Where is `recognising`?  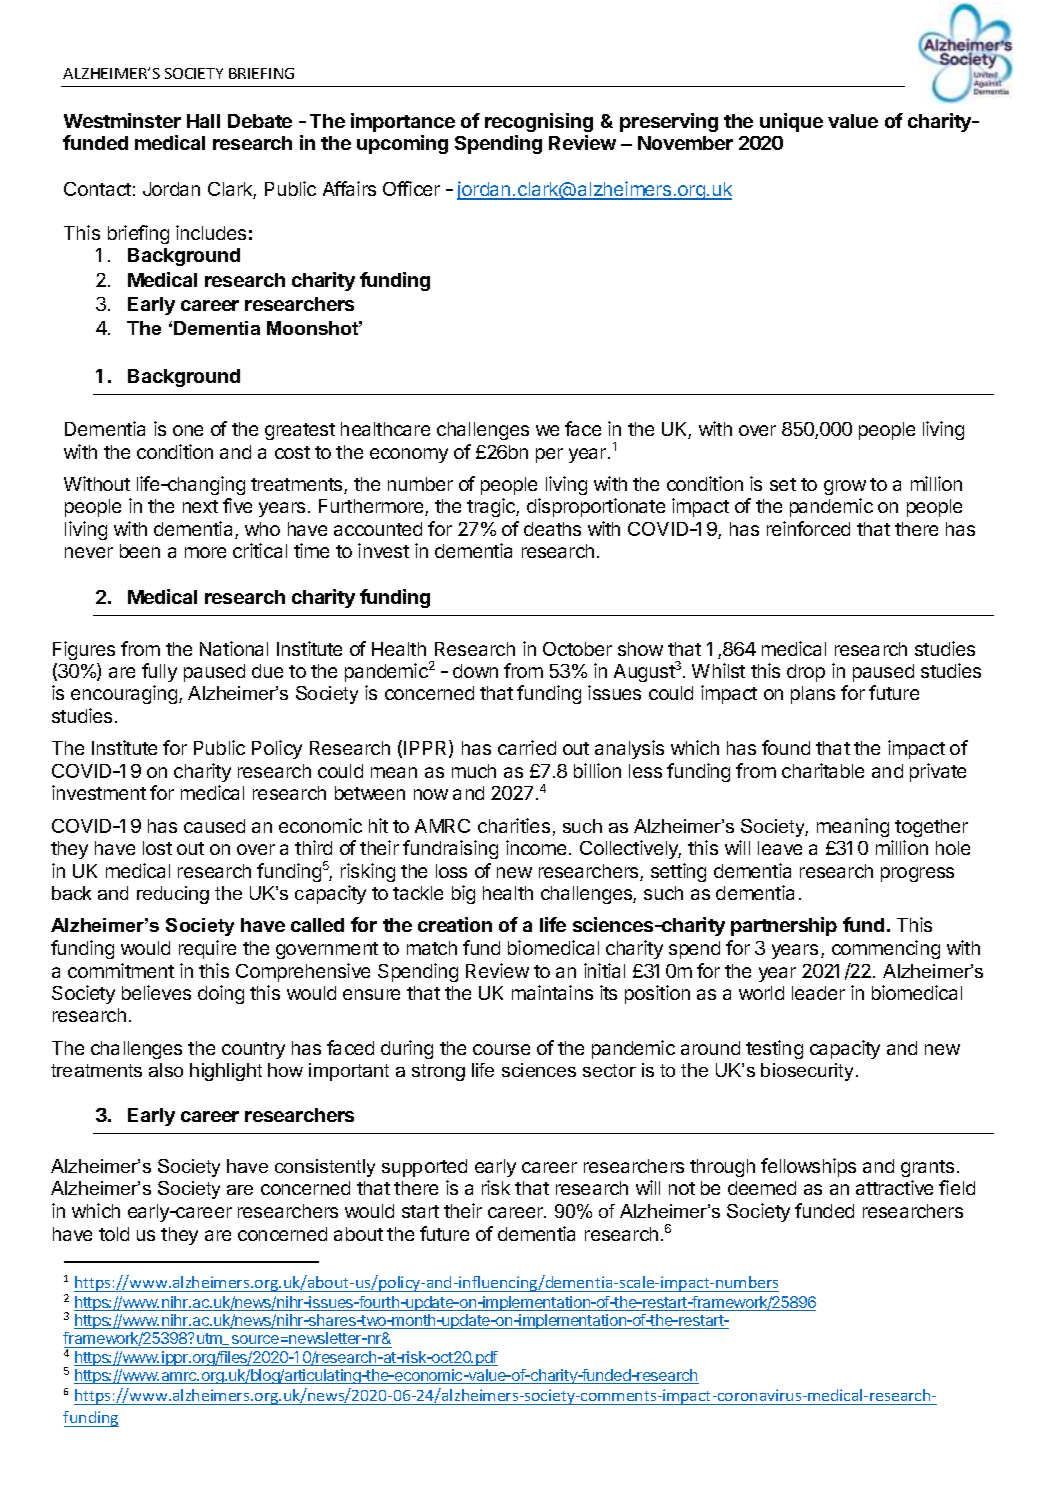
recognising is located at coordinates (539, 122).
